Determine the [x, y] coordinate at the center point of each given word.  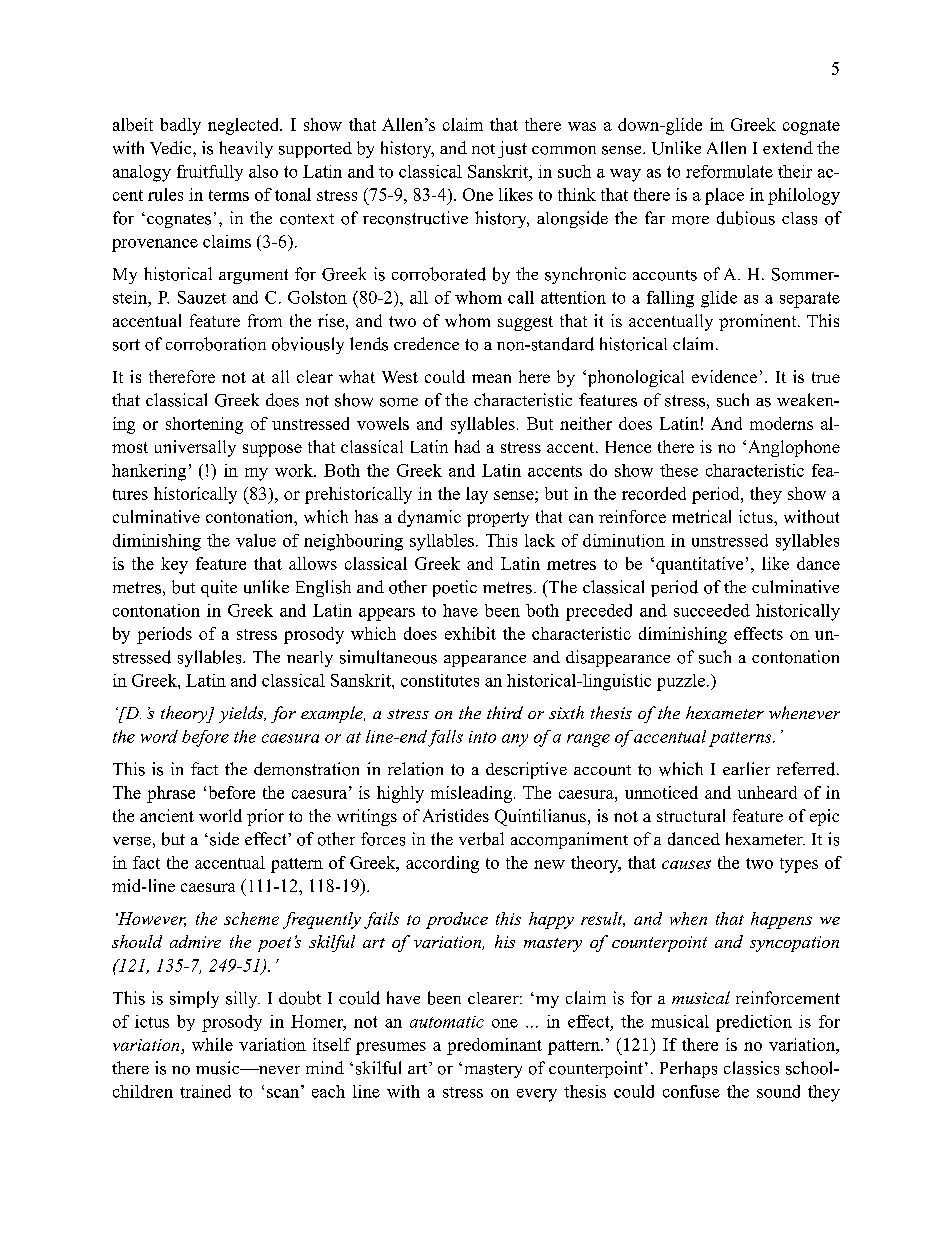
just [512, 149]
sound [778, 1091]
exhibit [470, 633]
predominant [494, 1046]
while [212, 1044]
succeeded [712, 610]
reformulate [729, 171]
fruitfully [210, 173]
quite [219, 588]
